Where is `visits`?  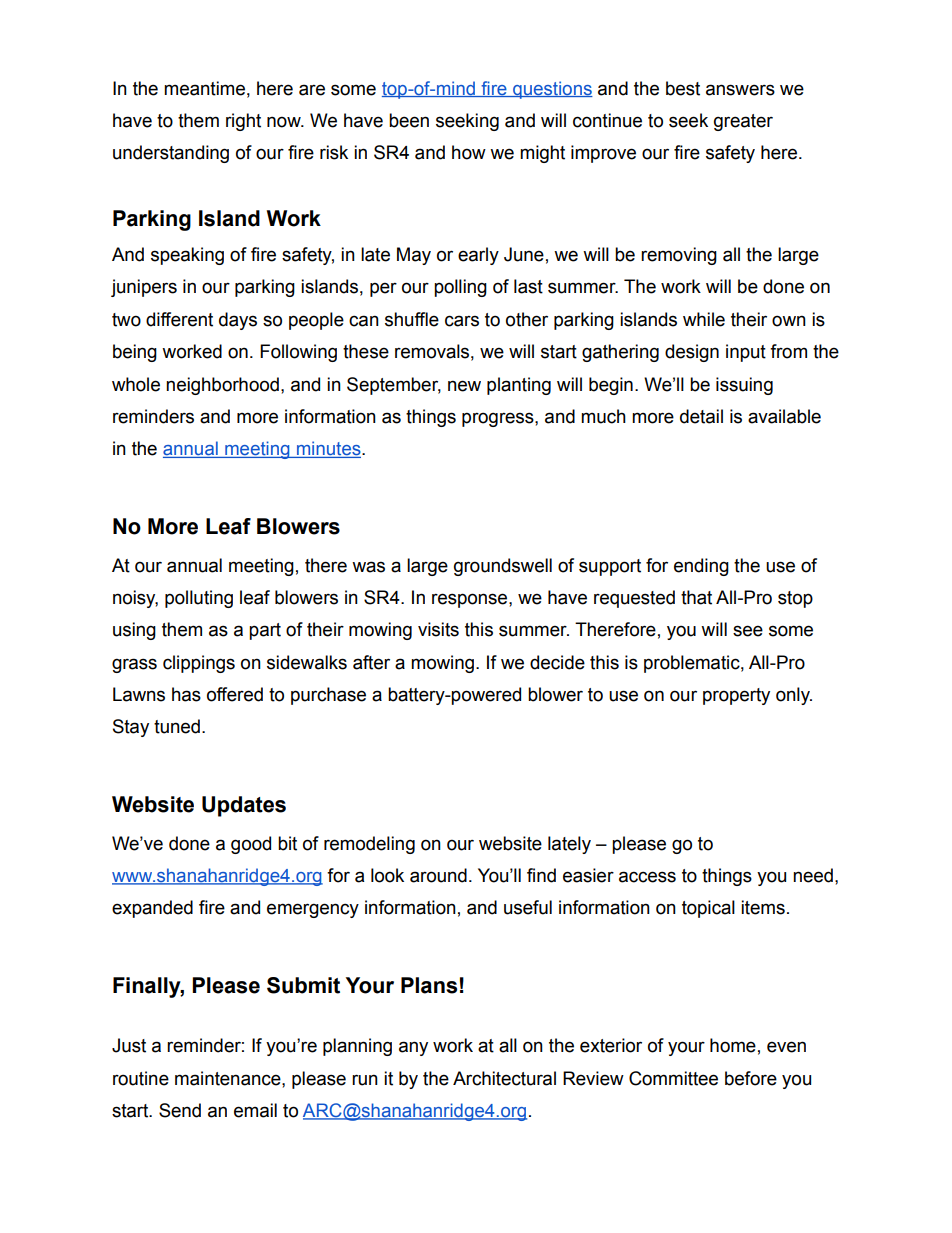
visits is located at coordinates (438, 629).
